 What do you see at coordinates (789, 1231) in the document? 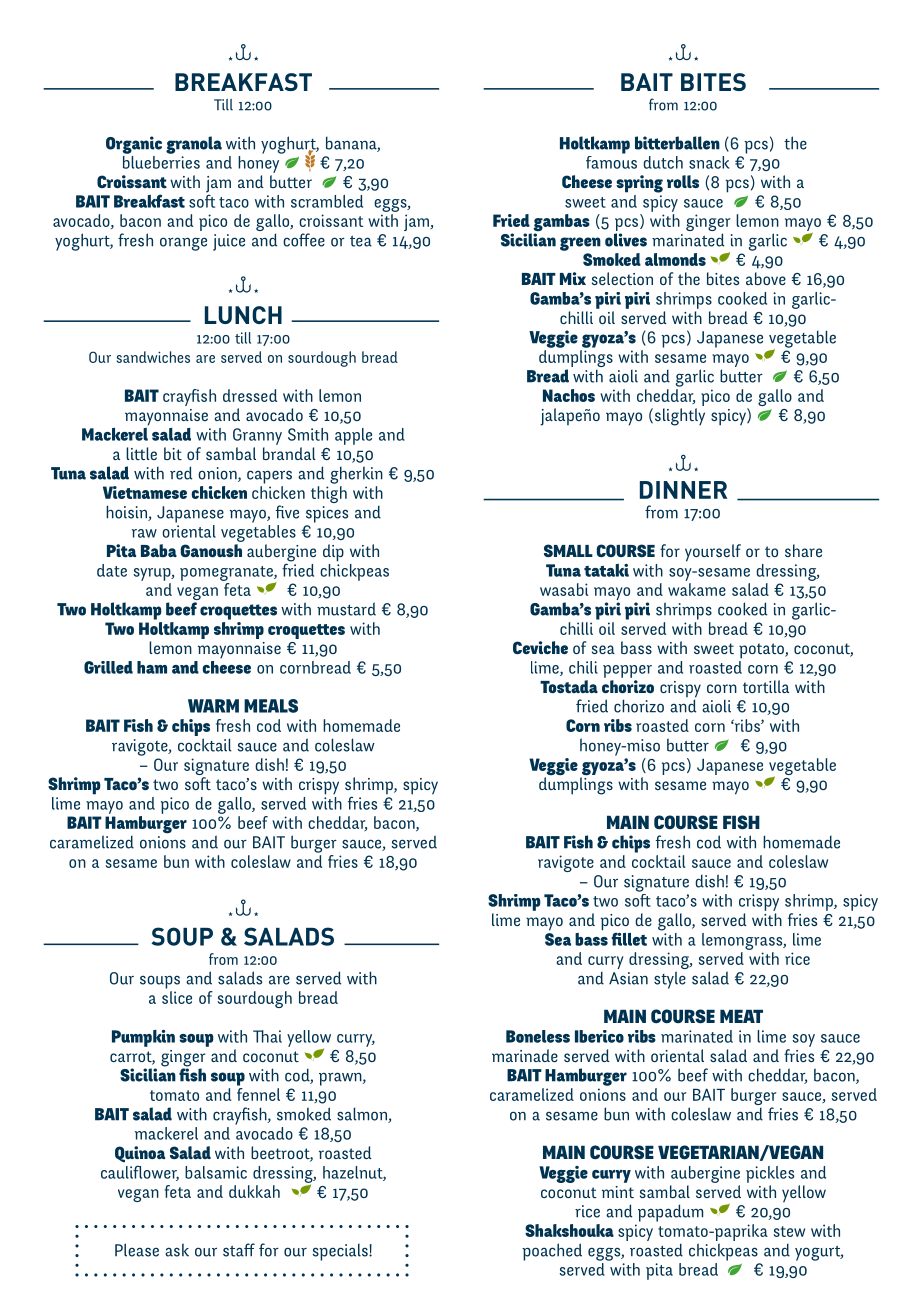
I see `stew` at bounding box center [789, 1231].
